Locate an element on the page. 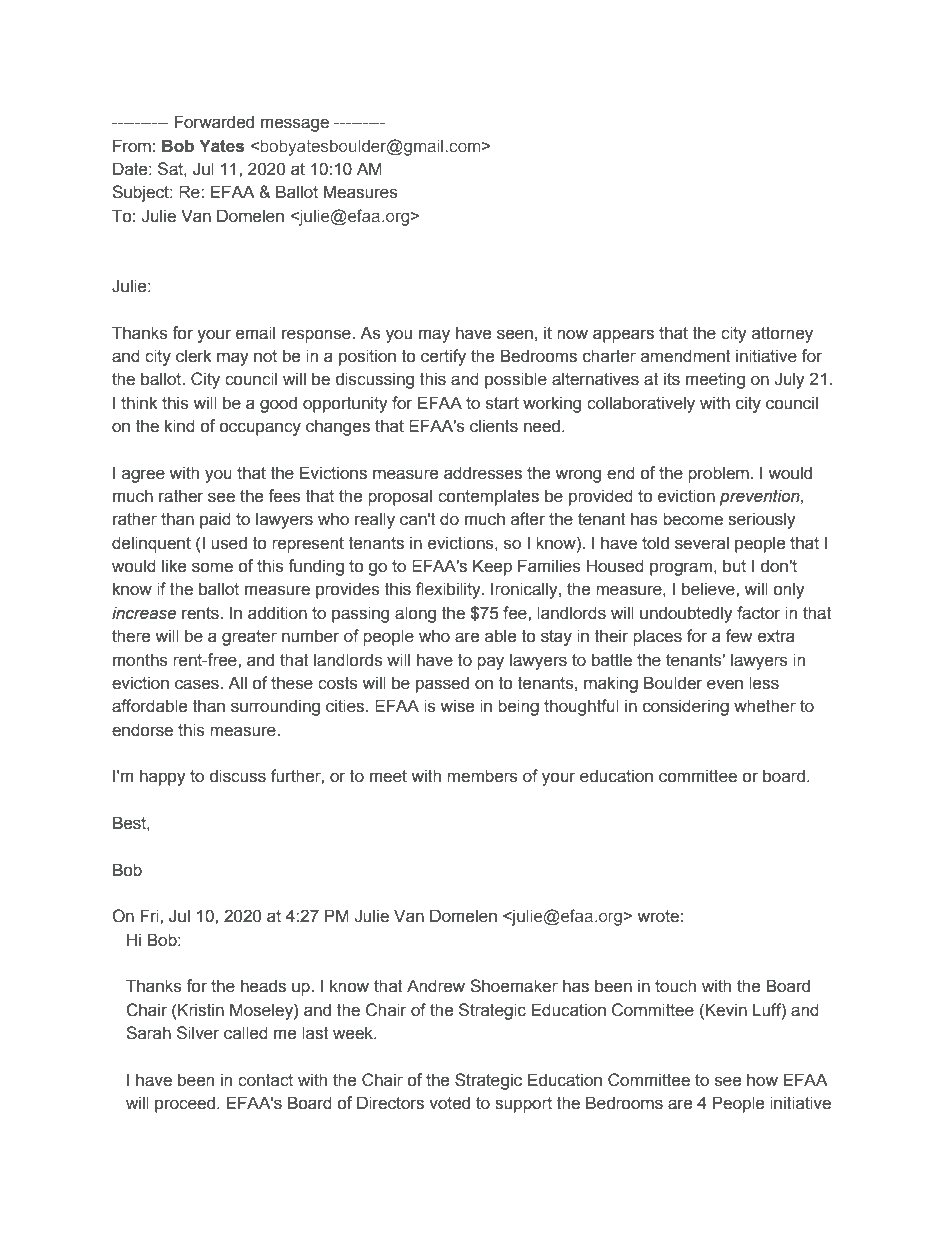  undoubtedly is located at coordinates (686, 614).
